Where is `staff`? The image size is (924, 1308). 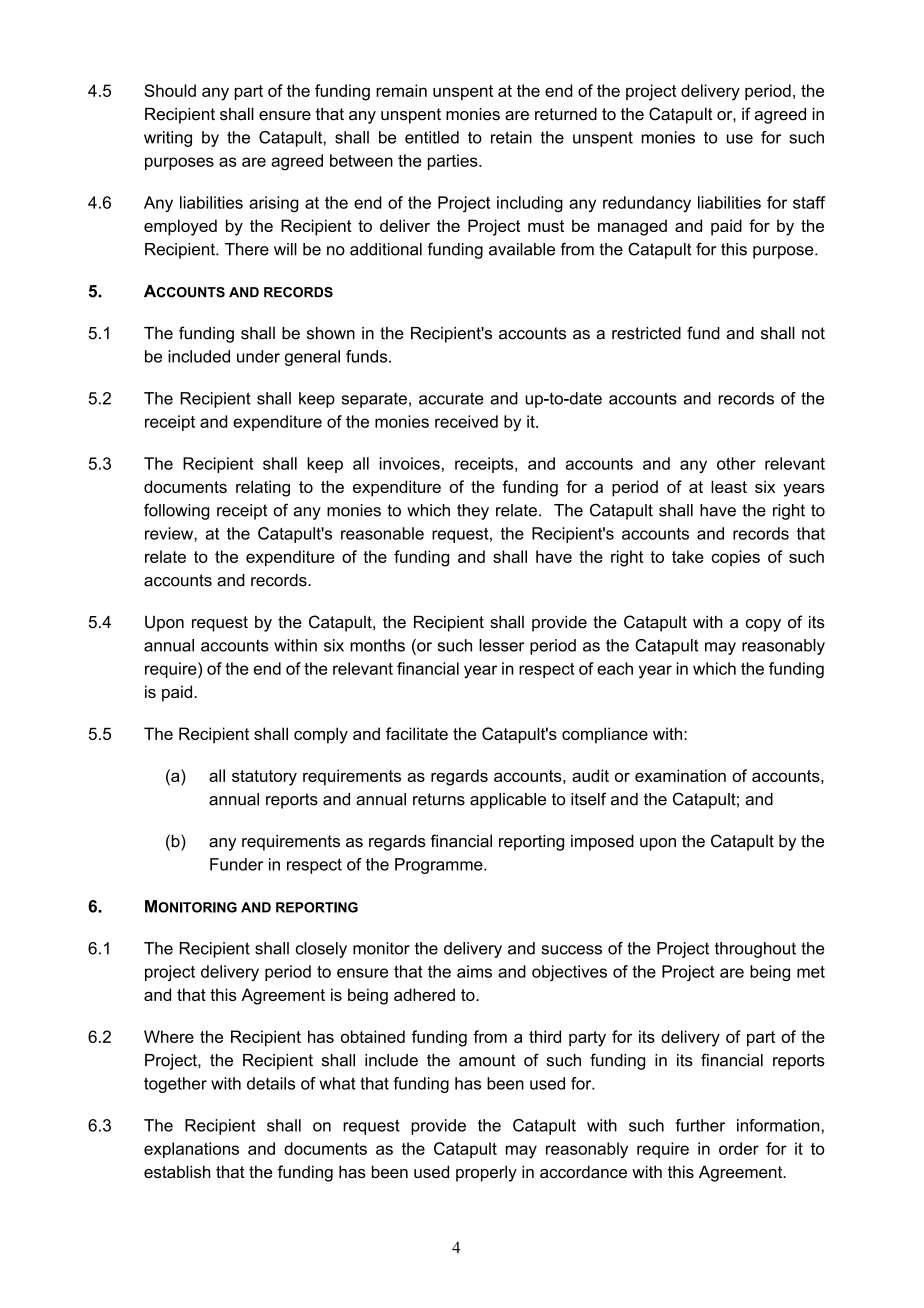
staff is located at coordinates (809, 202).
